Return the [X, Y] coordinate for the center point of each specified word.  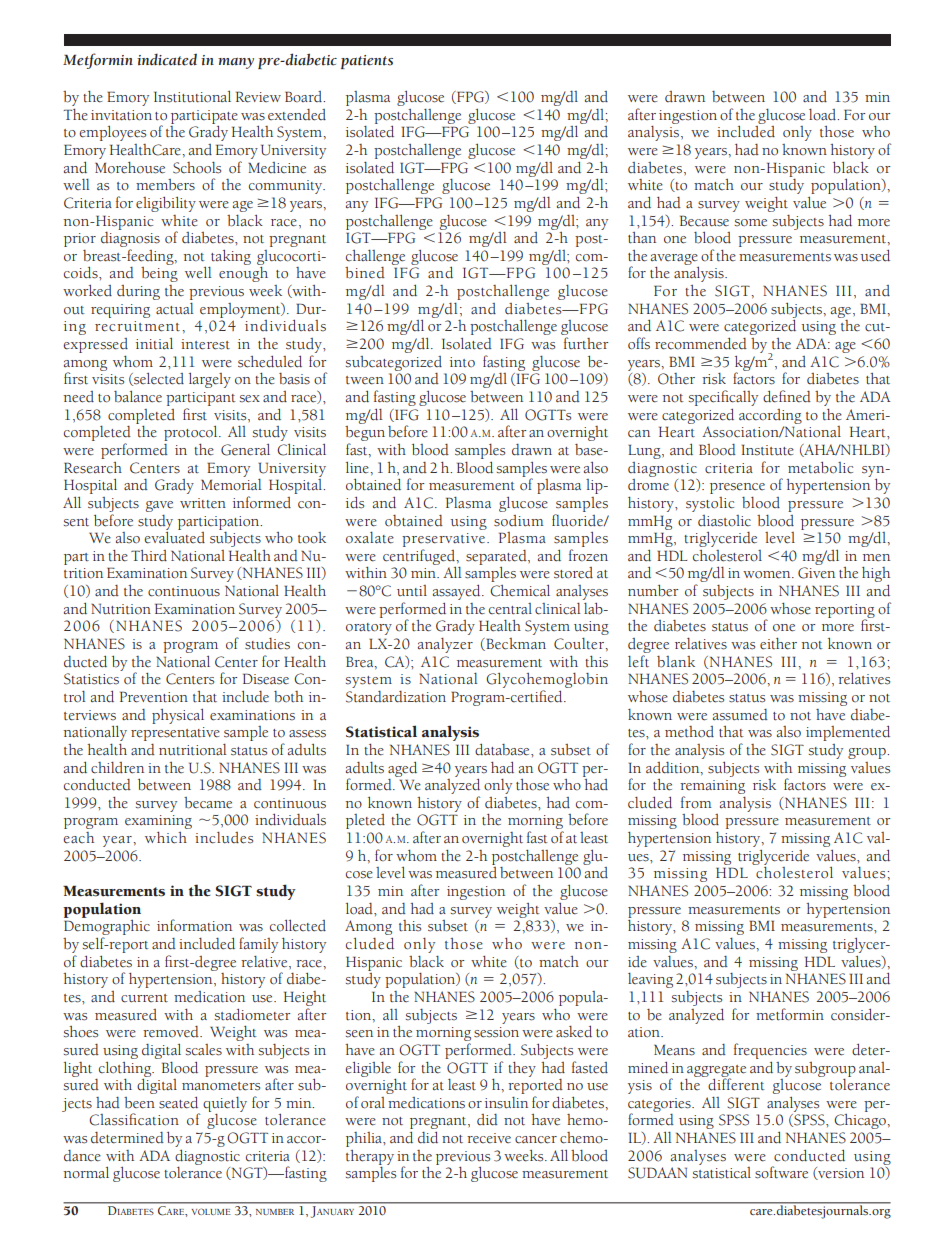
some [751, 223]
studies [267, 644]
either [778, 644]
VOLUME [211, 1211]
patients [367, 62]
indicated [167, 59]
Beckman [515, 644]
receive [489, 1138]
